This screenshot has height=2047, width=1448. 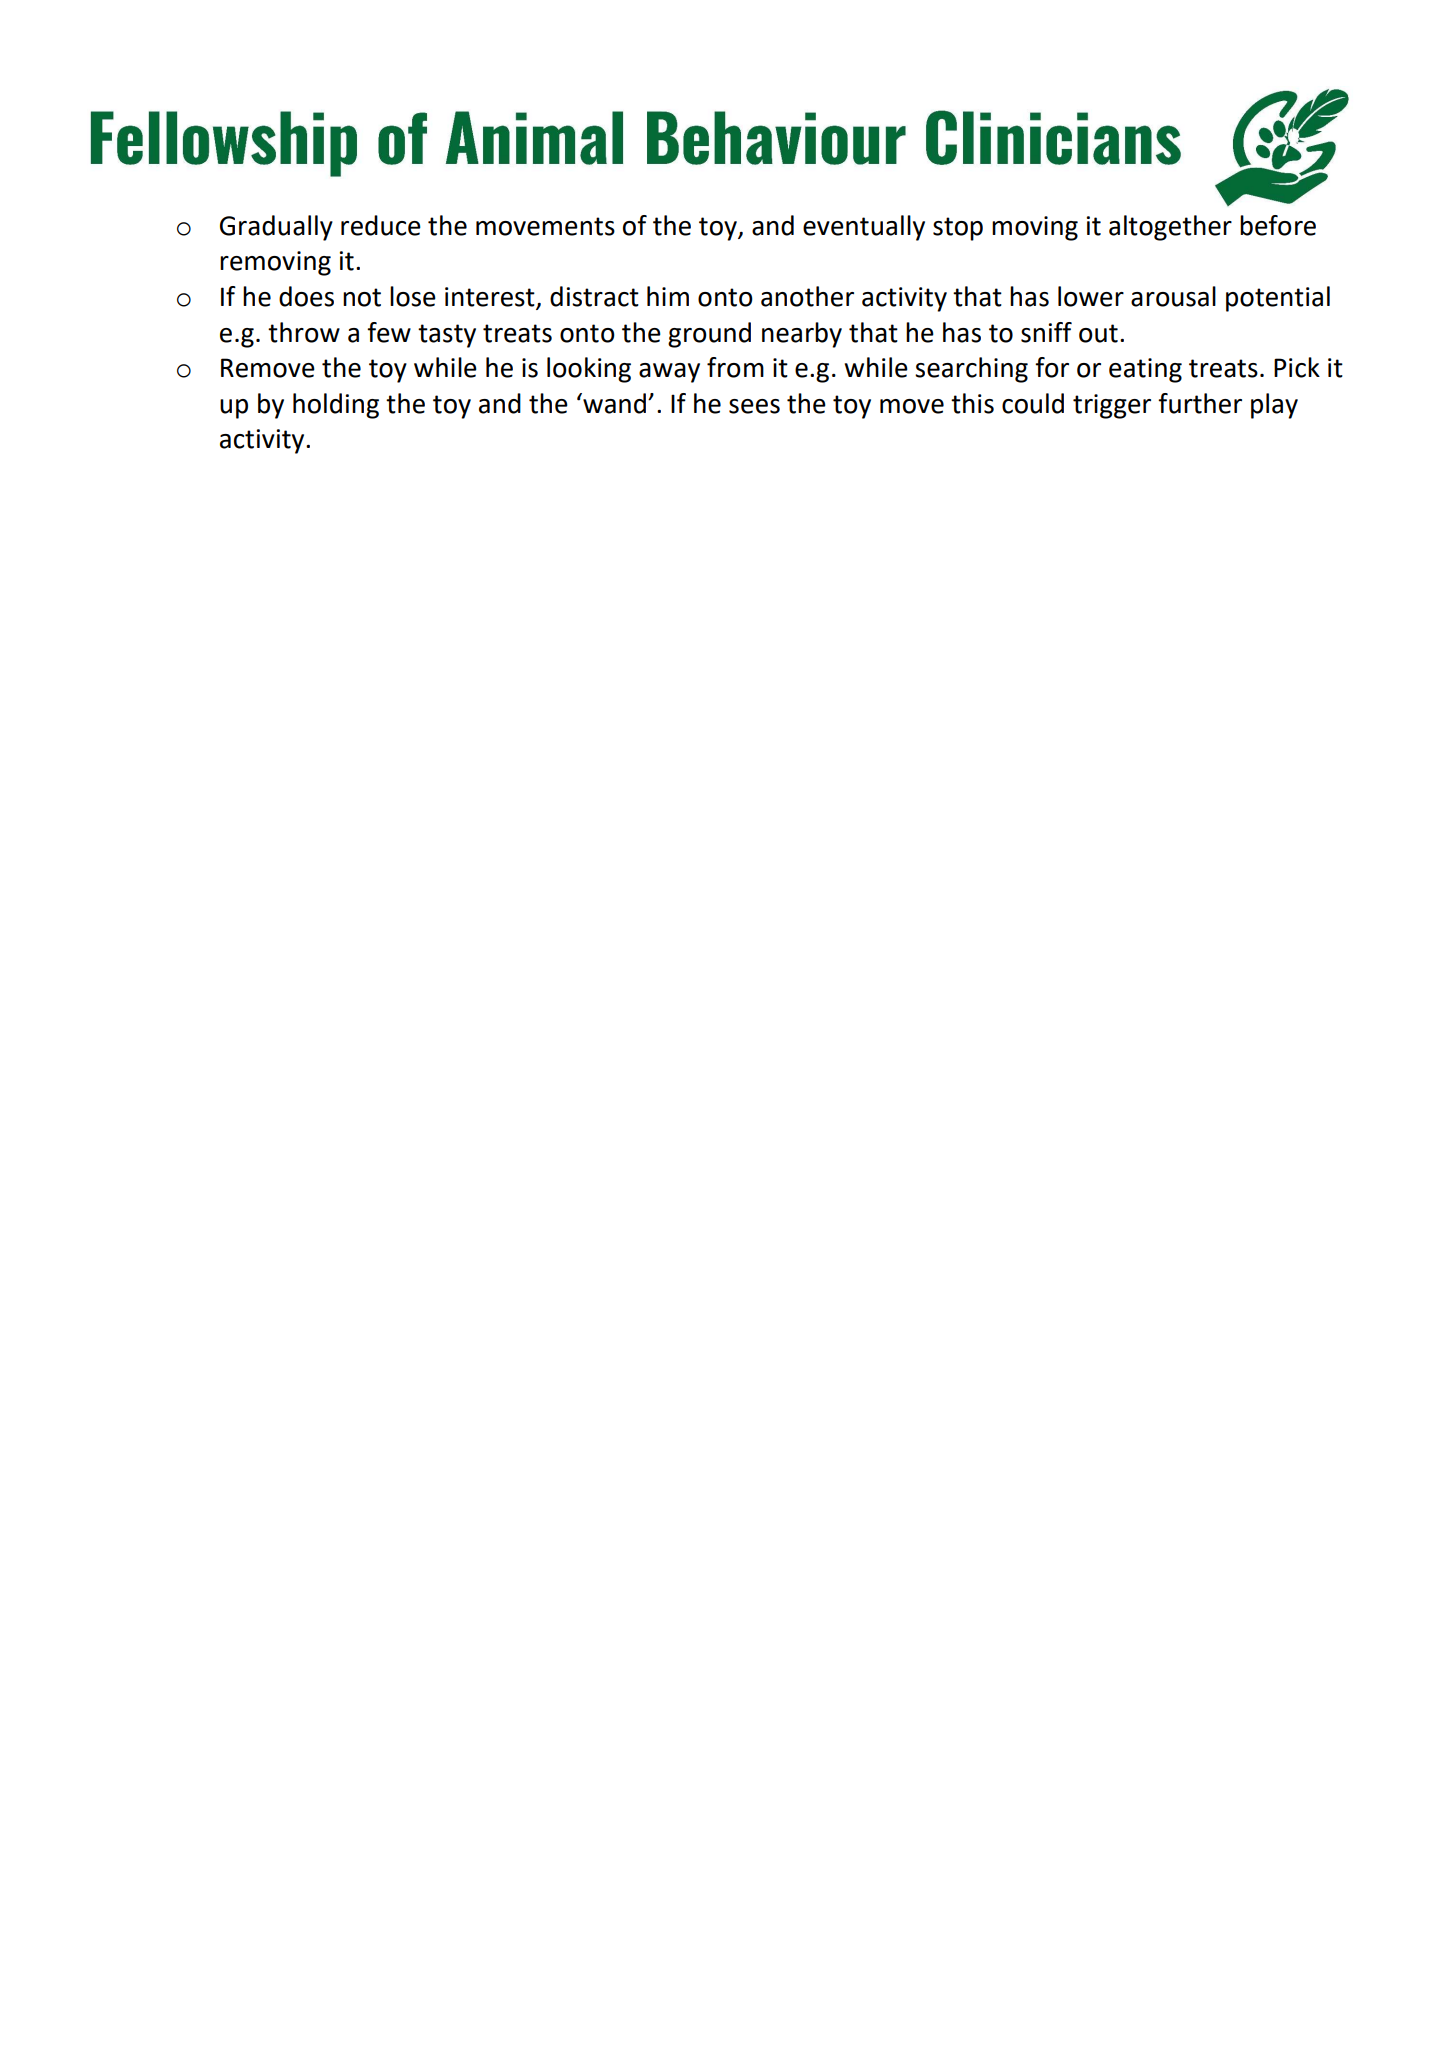 What do you see at coordinates (381, 225) in the screenshot?
I see `reduce` at bounding box center [381, 225].
